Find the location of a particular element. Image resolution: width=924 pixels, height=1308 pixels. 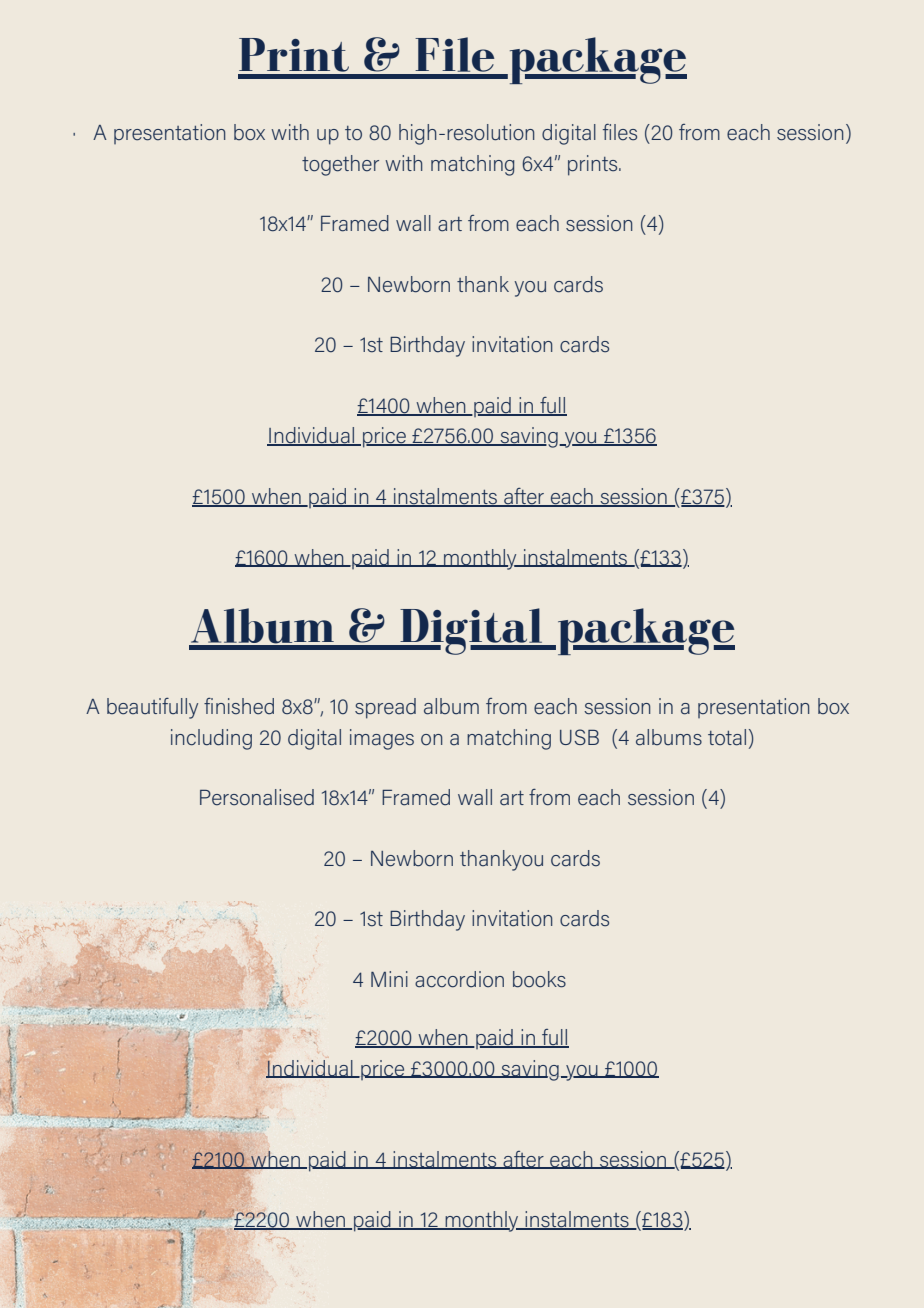

total is located at coordinates (727, 737).
